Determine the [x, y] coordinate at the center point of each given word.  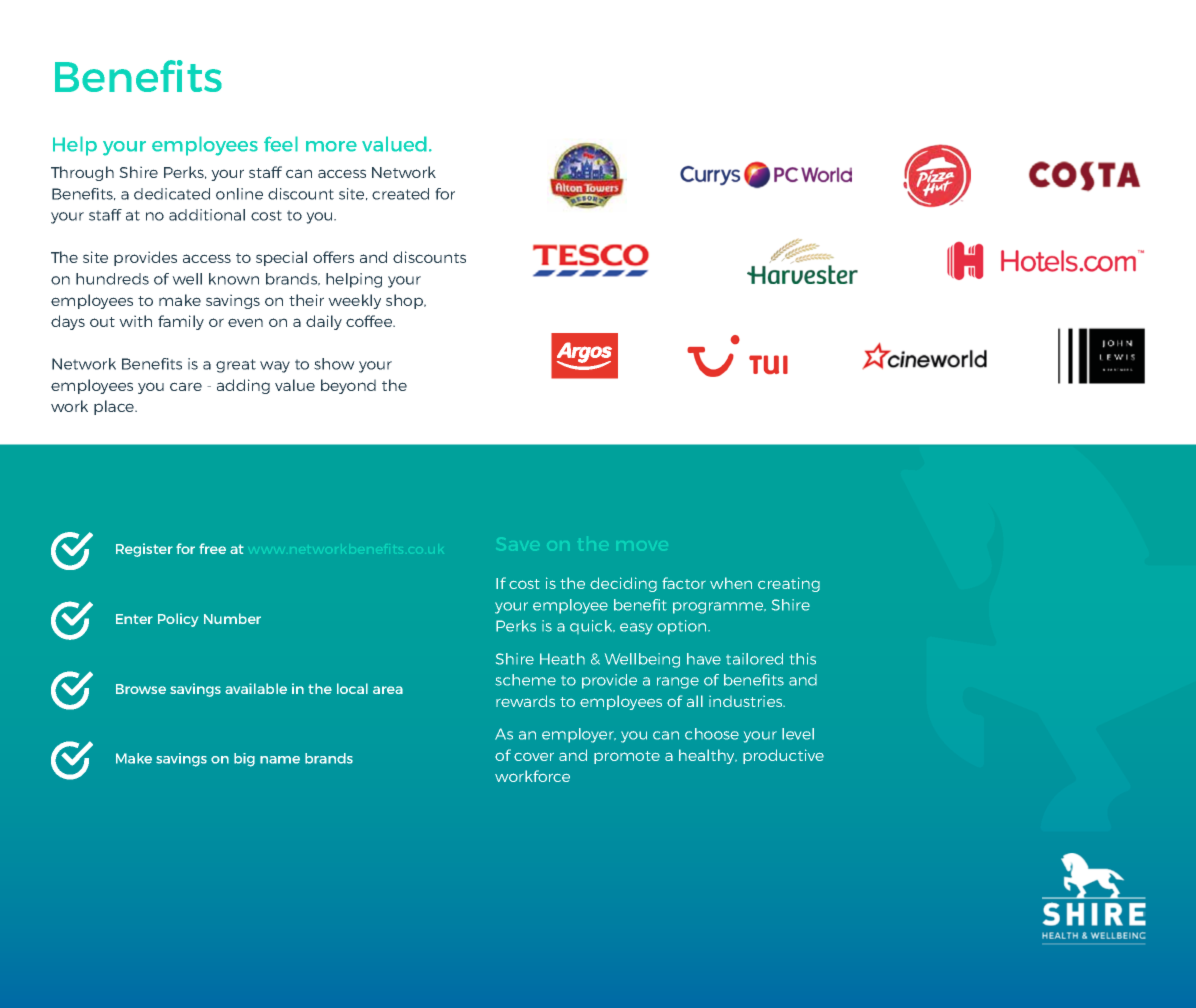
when [731, 583]
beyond [348, 386]
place [115, 407]
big [244, 760]
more [331, 146]
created [400, 194]
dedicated [172, 194]
